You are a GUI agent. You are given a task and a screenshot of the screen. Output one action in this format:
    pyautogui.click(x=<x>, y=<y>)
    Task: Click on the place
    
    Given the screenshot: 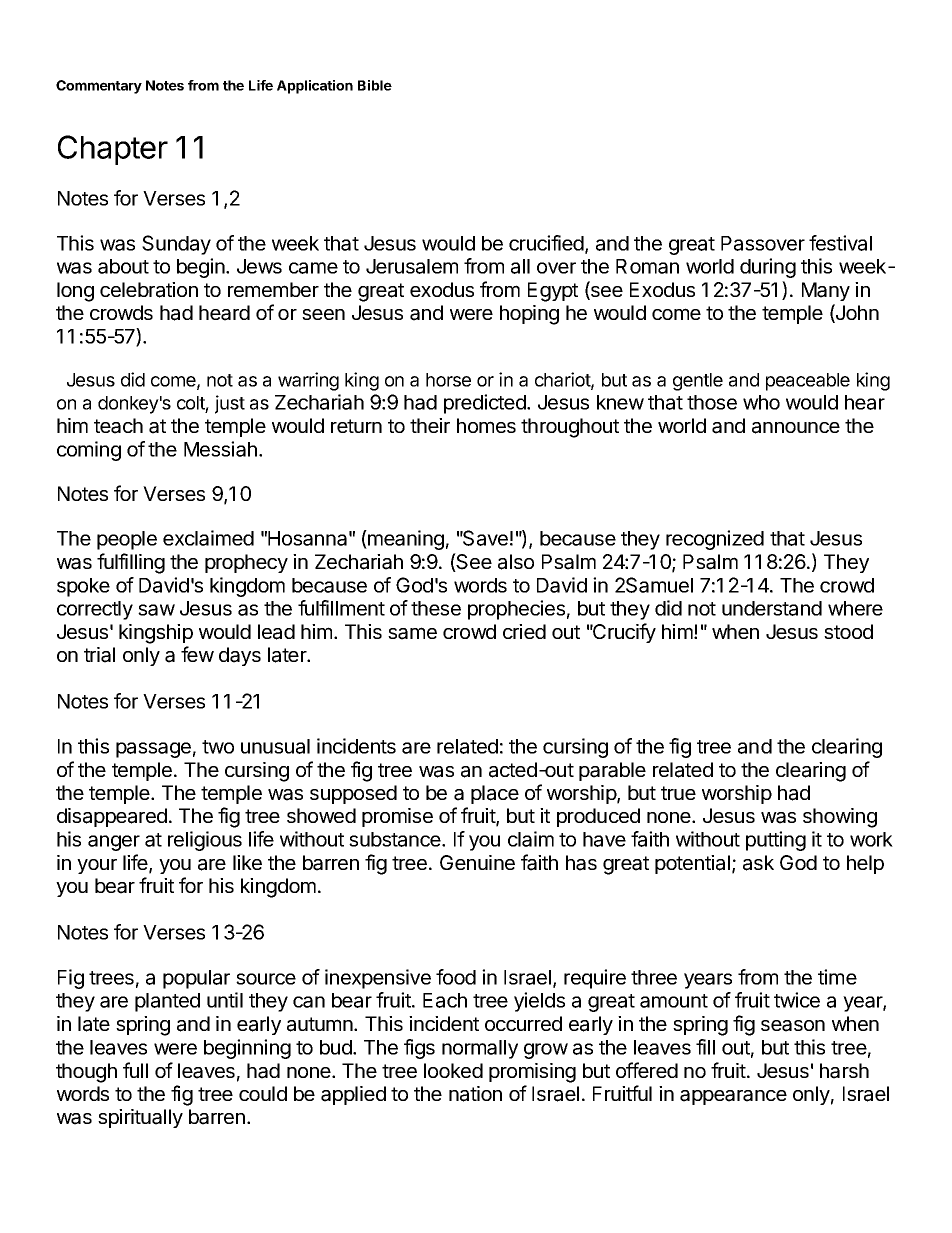 What is the action you would take?
    pyautogui.click(x=495, y=794)
